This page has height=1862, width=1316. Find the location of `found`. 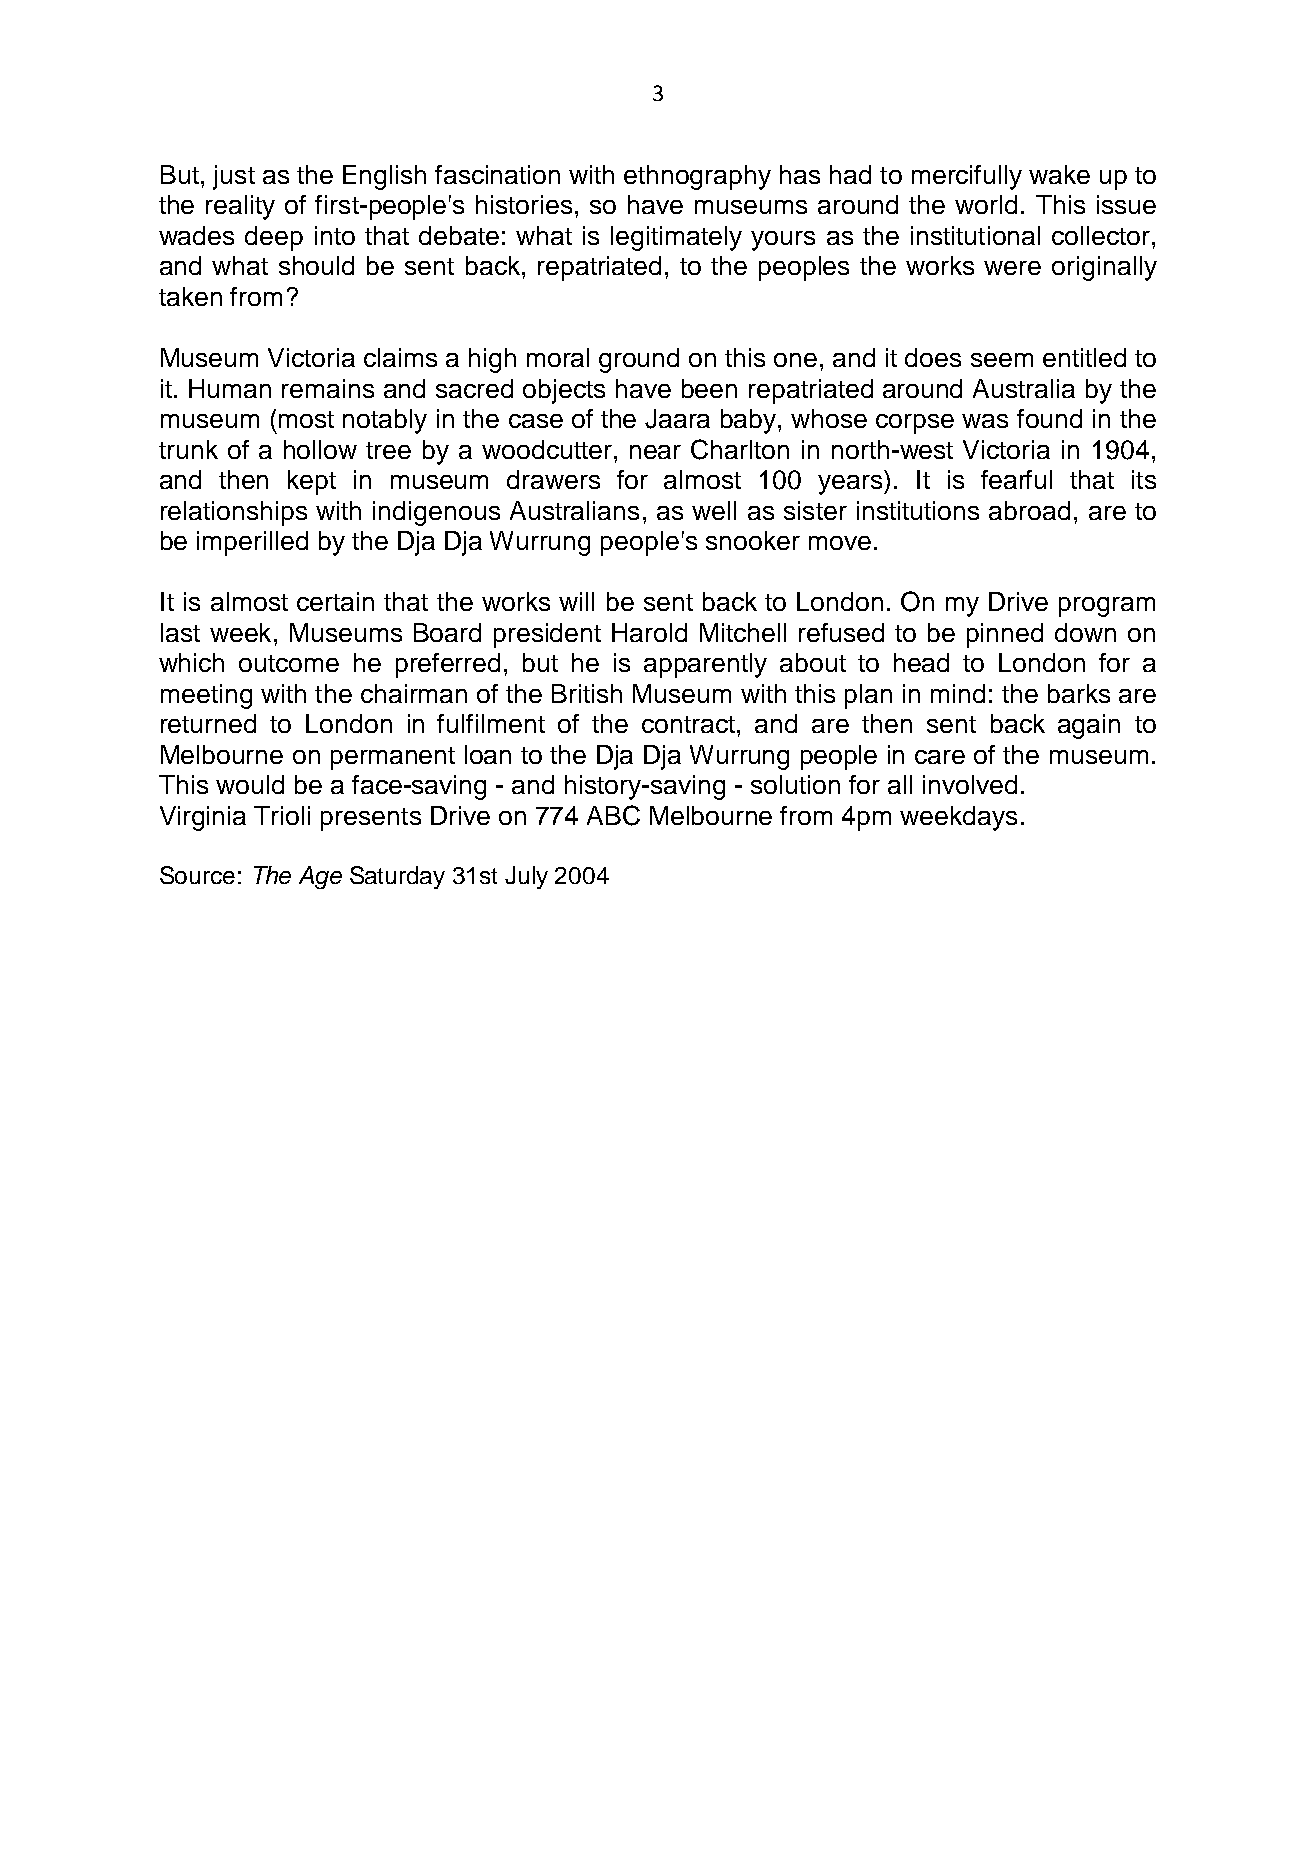

found is located at coordinates (1049, 418).
